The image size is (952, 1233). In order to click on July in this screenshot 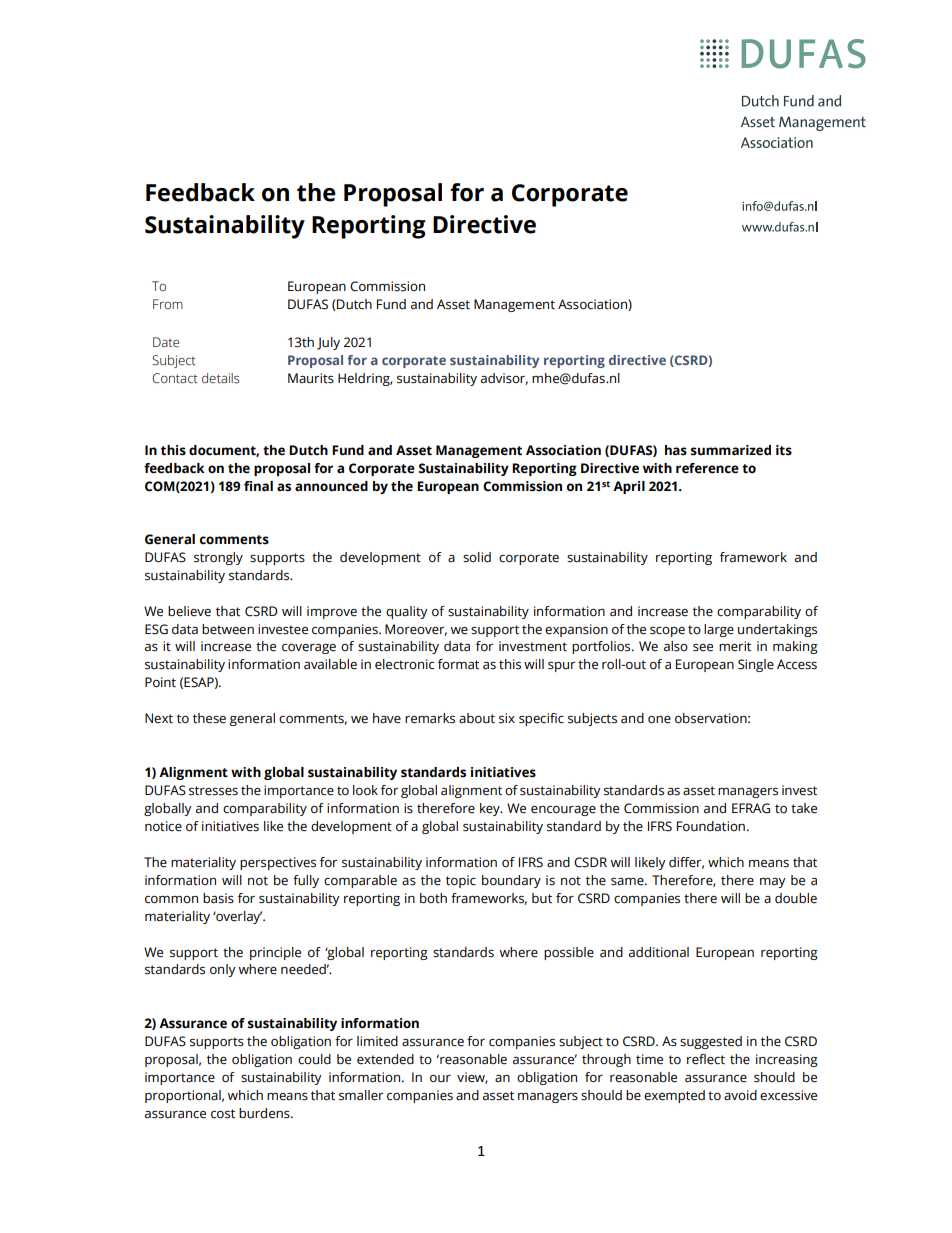, I will do `click(328, 343)`.
